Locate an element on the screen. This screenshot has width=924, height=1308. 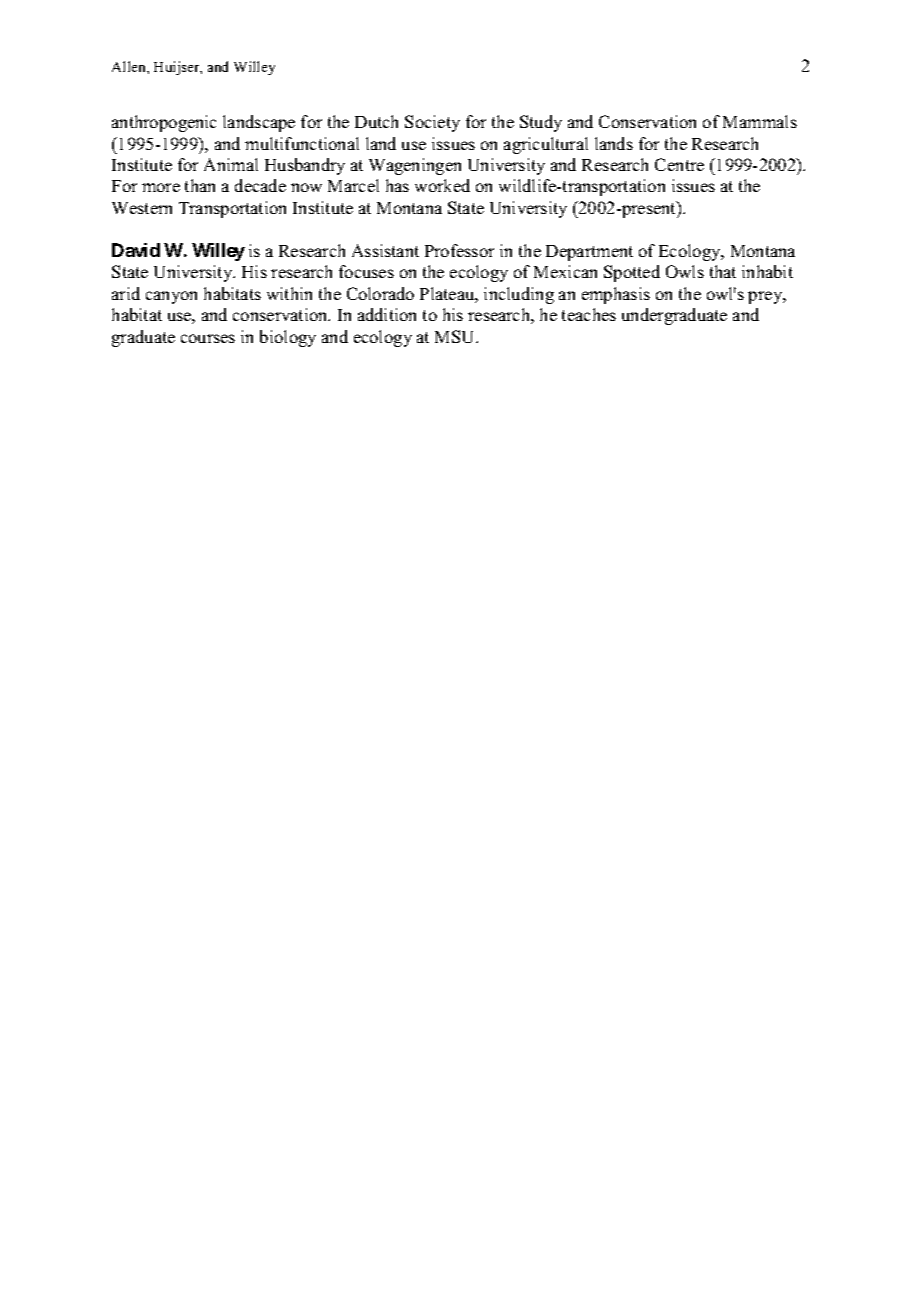
Mammals is located at coordinates (760, 121).
